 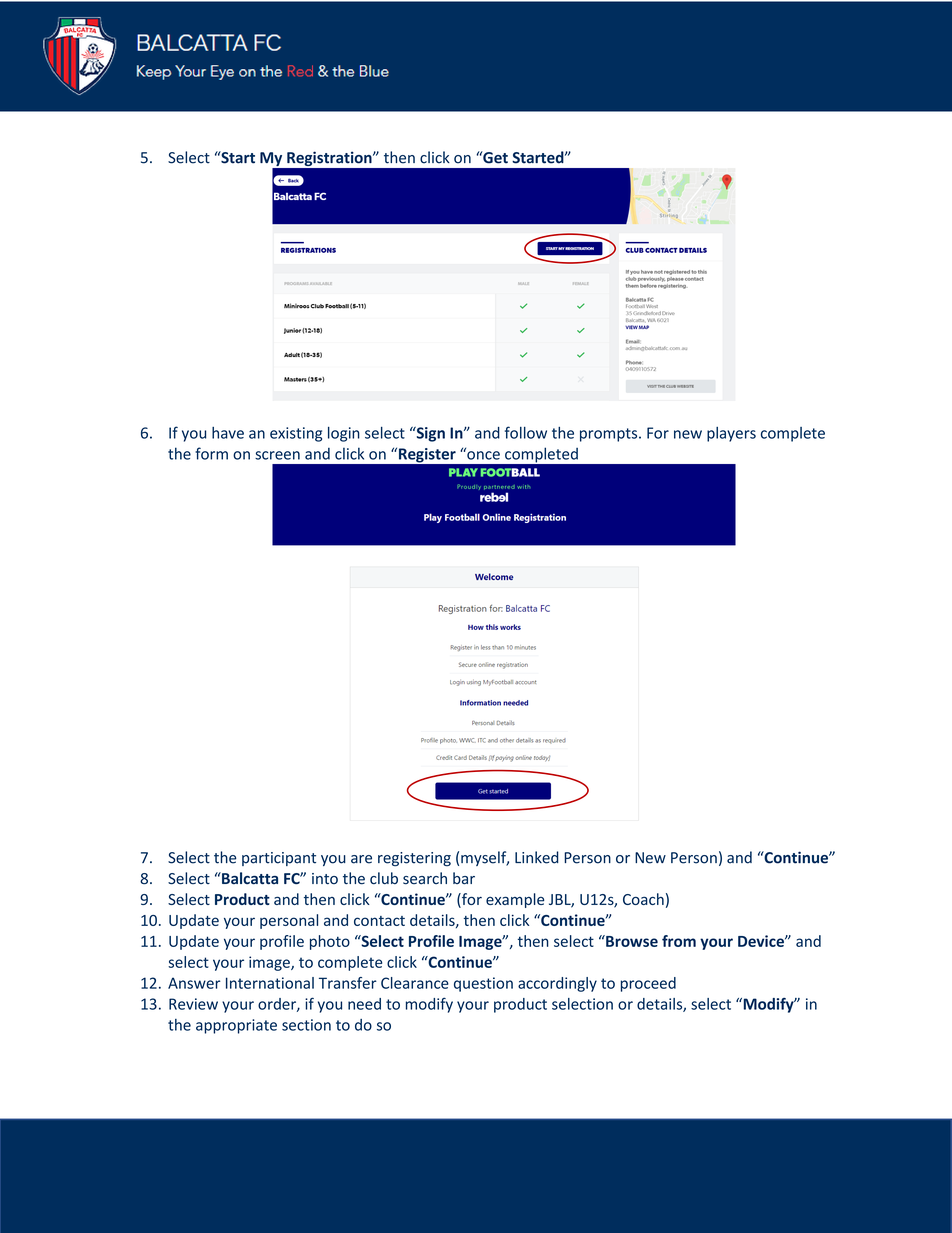 I want to click on Linked, so click(x=537, y=857).
